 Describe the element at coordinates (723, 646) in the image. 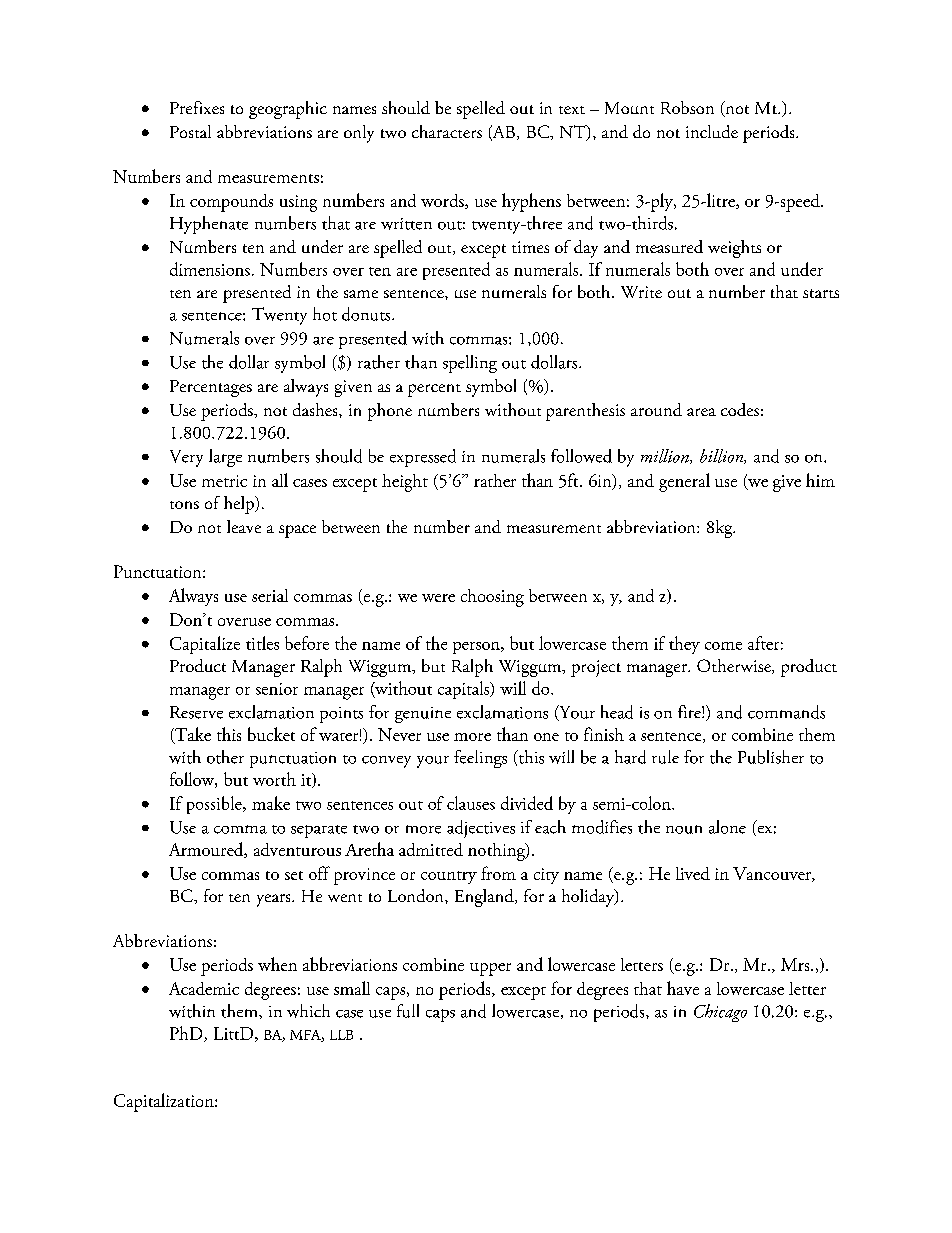

I see `come` at that location.
